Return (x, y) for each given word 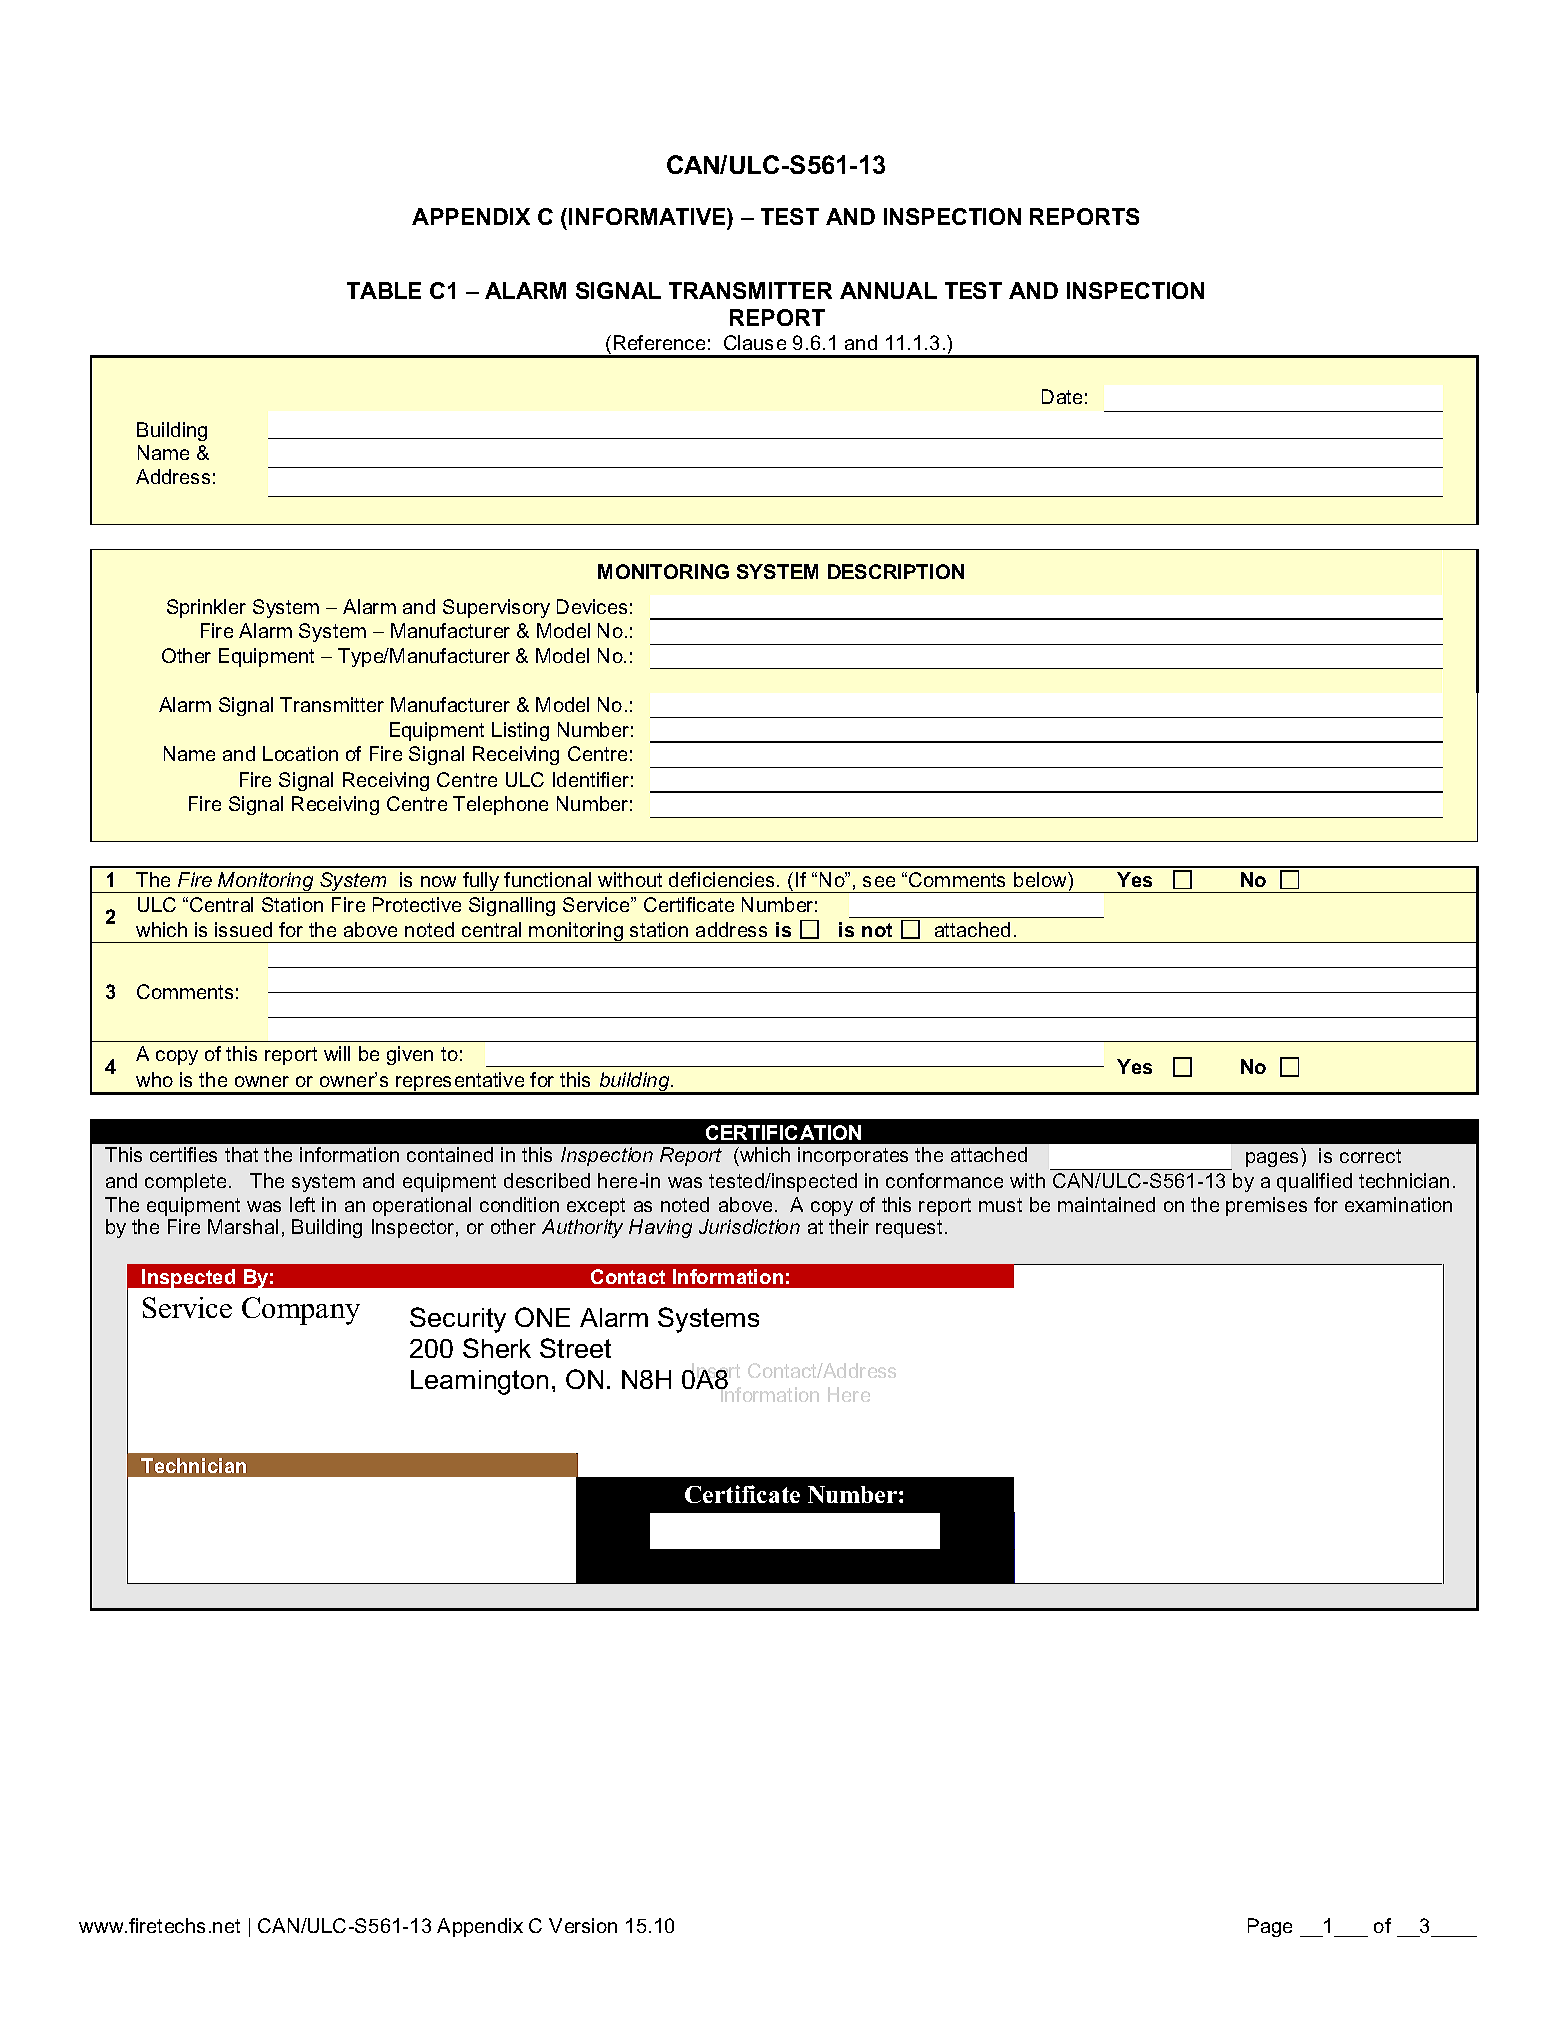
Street (575, 1348)
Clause (755, 342)
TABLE (384, 290)
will (337, 1053)
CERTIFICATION (783, 1132)
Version (583, 1925)
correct (1370, 1156)
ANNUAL (888, 290)
